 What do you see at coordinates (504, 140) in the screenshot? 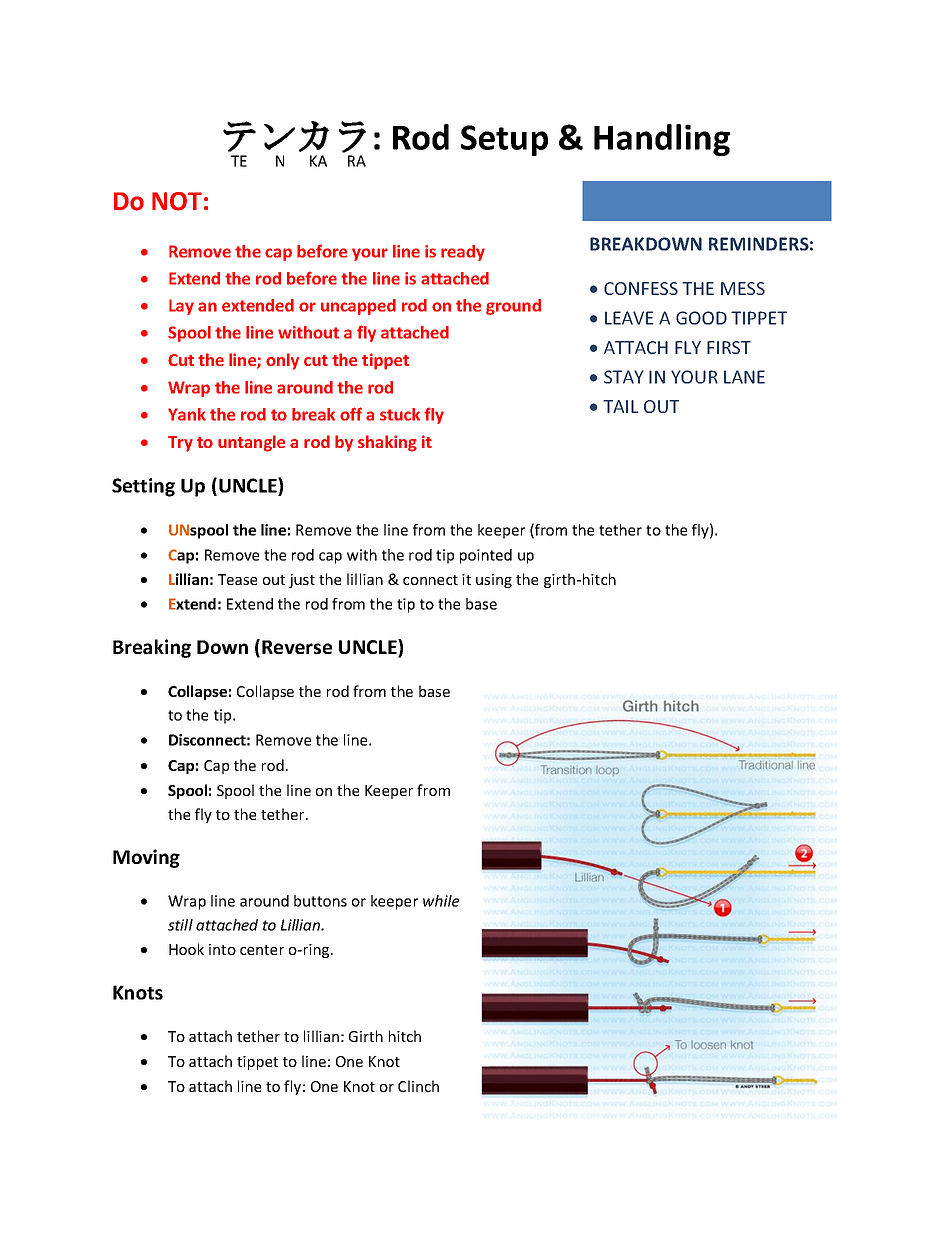
I see `Setup` at bounding box center [504, 140].
